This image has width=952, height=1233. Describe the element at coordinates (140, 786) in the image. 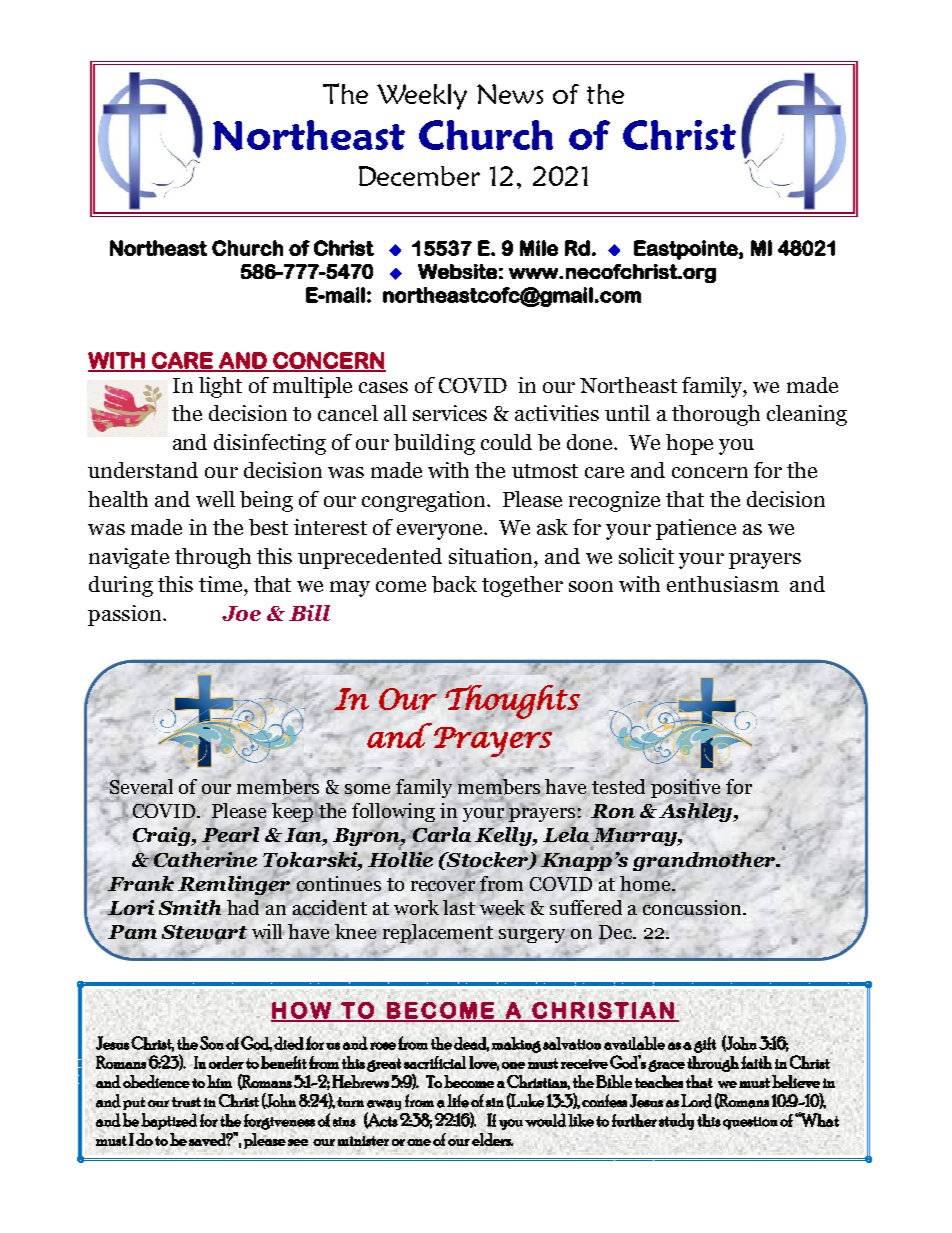

I see `Several` at that location.
